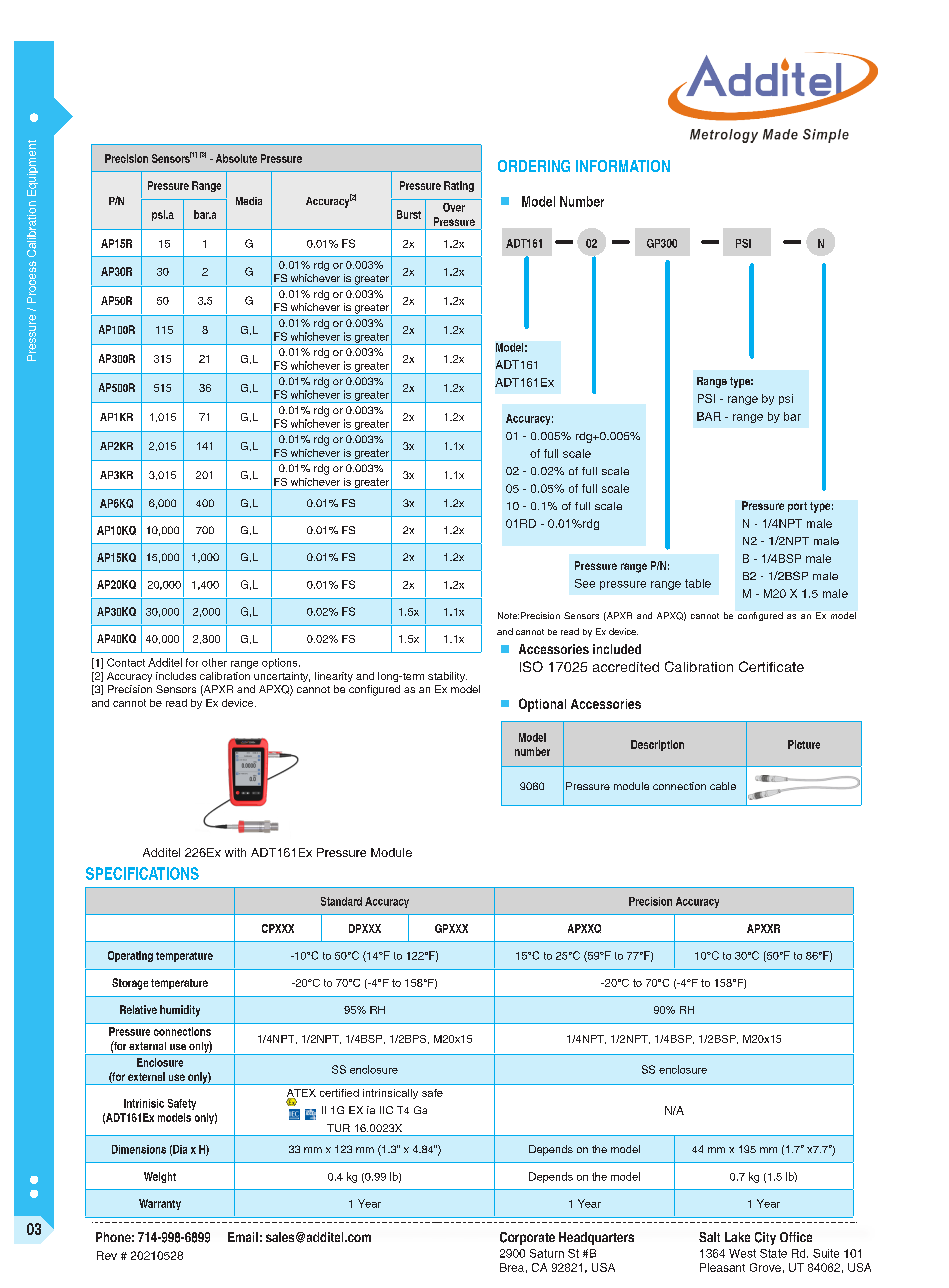 This image has height=1288, width=949. Describe the element at coordinates (243, 1237) in the image. I see `Email` at that location.
